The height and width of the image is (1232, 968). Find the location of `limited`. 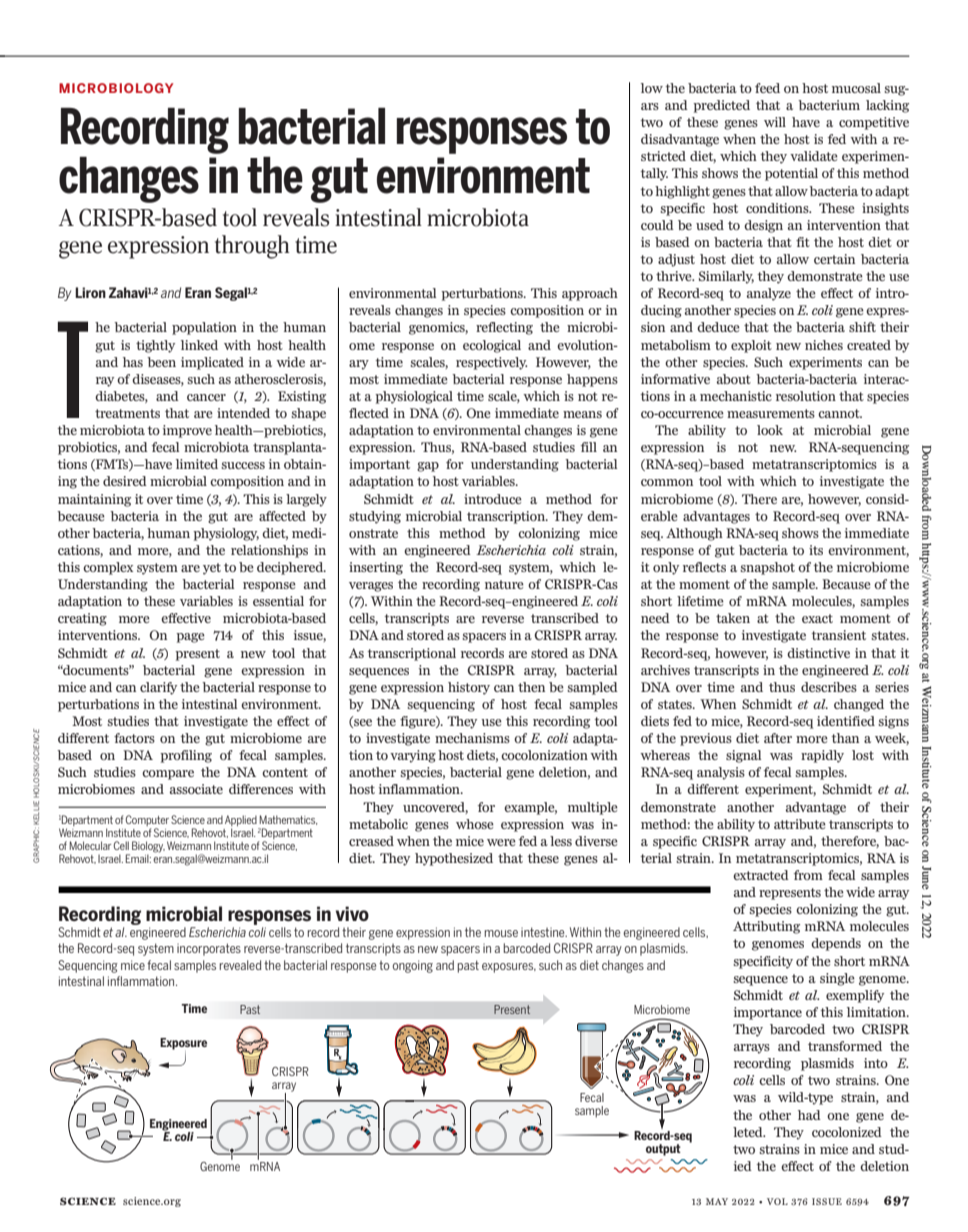

limited is located at coordinates (197, 464).
